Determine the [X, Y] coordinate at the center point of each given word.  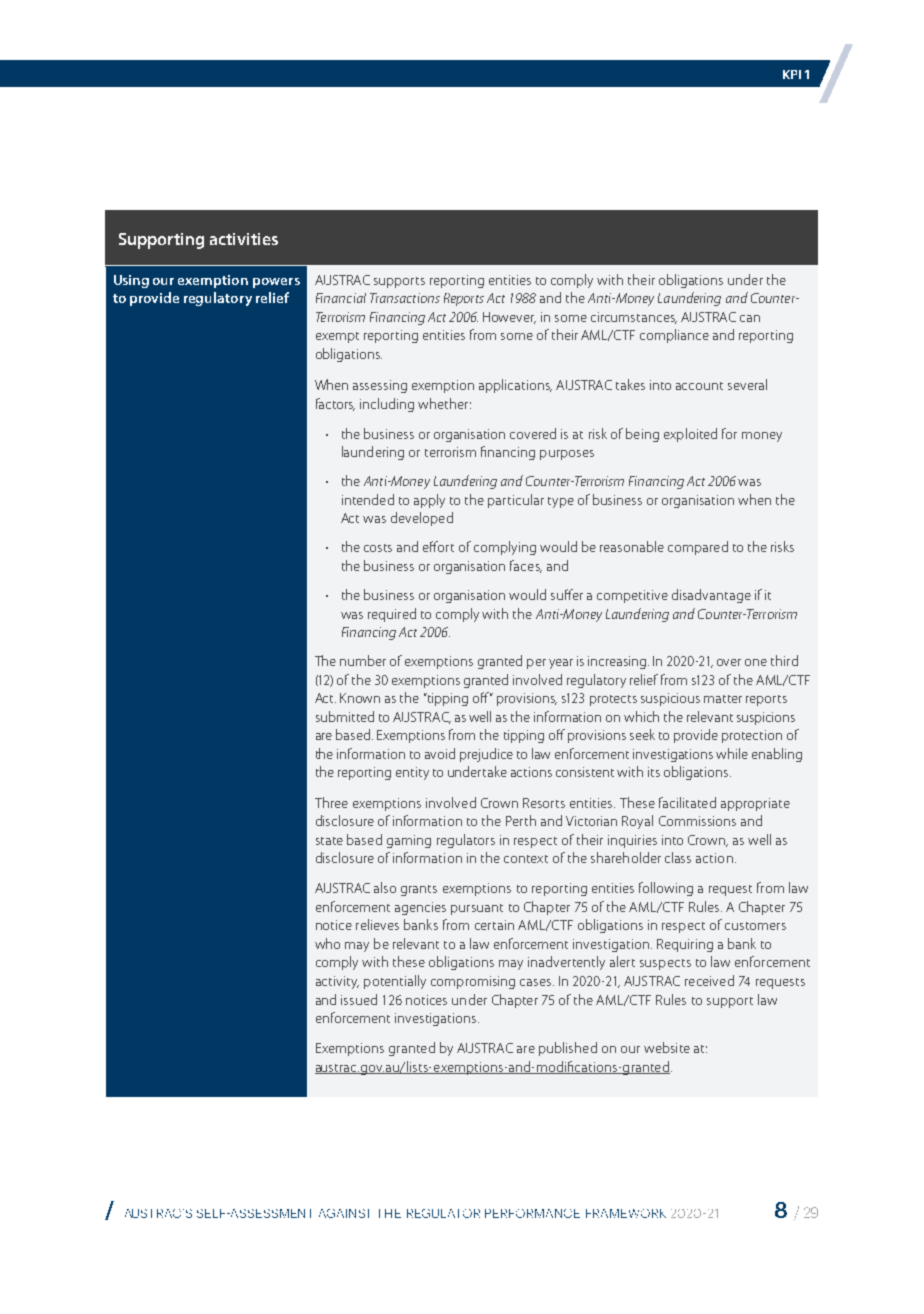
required [392, 615]
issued [359, 999]
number [363, 660]
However [509, 318]
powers [276, 283]
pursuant [477, 909]
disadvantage [711, 596]
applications [515, 386]
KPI [792, 74]
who [327, 943]
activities [244, 239]
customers [755, 926]
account [699, 386]
